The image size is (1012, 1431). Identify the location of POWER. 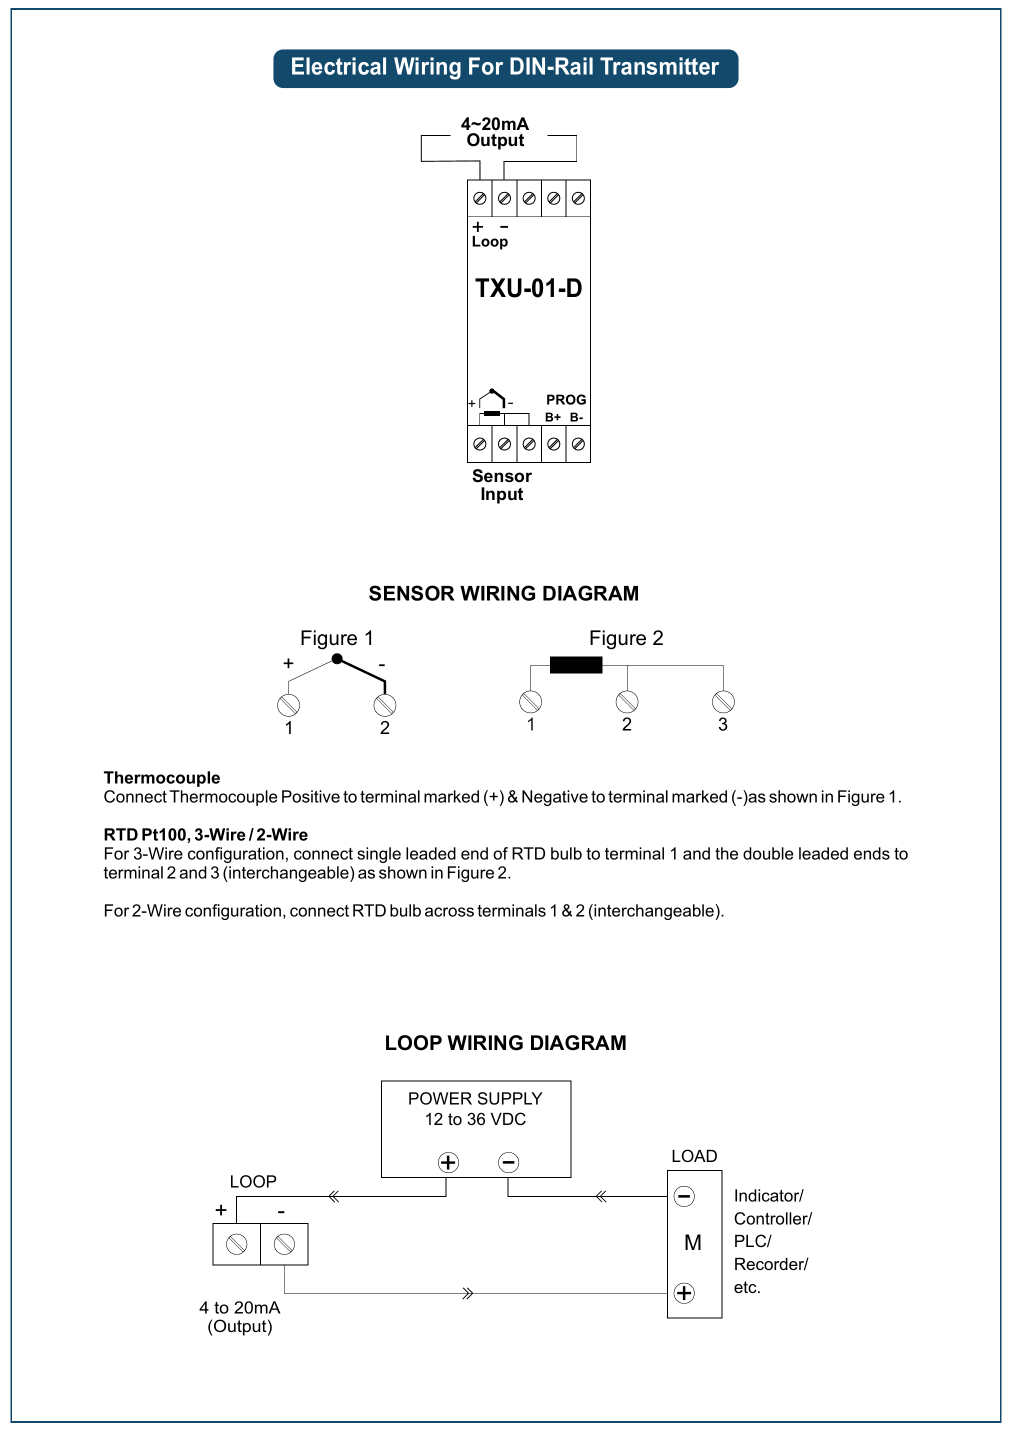
(440, 1098).
